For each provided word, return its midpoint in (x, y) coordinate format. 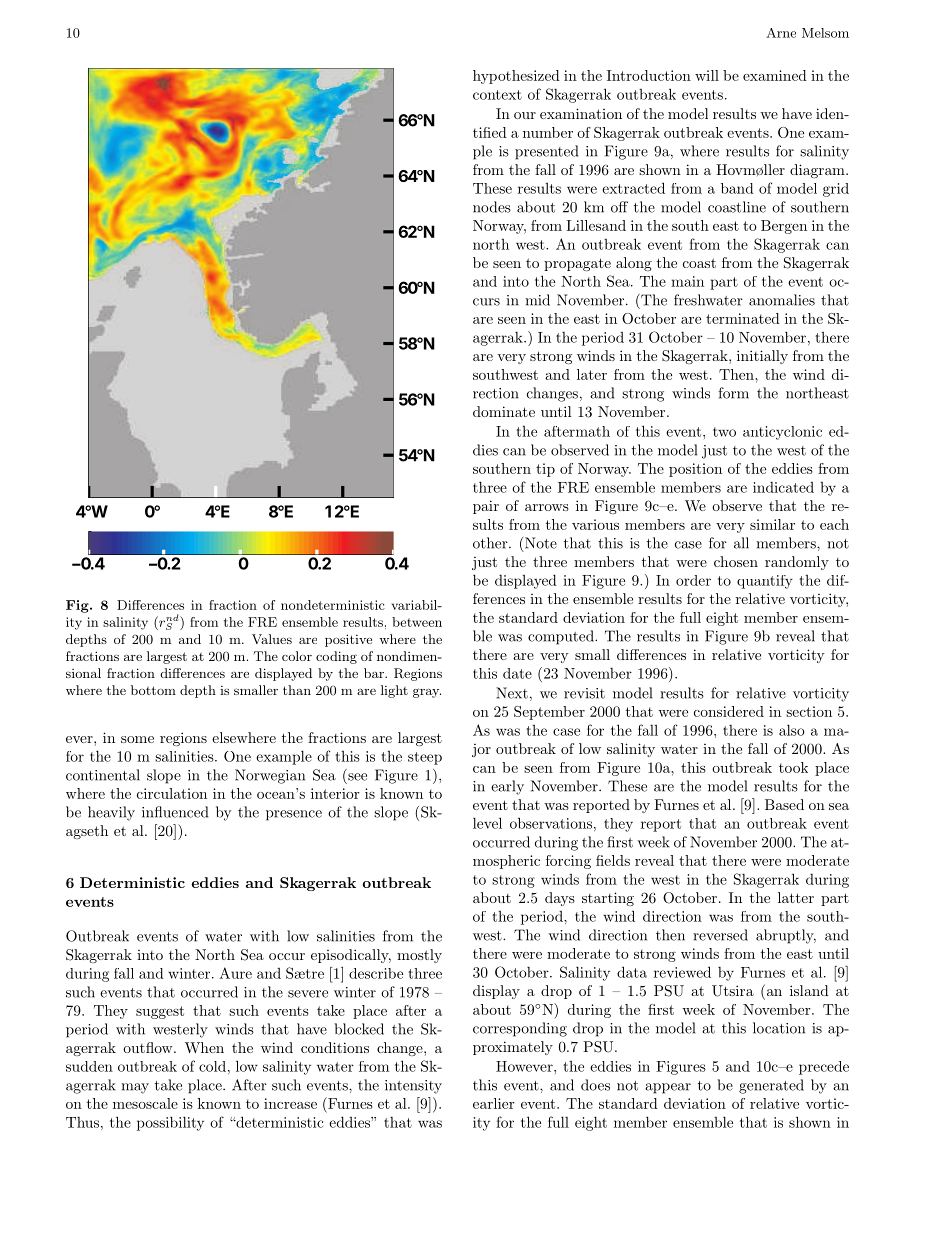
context (497, 95)
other (491, 543)
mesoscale (145, 1103)
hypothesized (516, 77)
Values (272, 639)
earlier (494, 1103)
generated (771, 1086)
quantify (765, 582)
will (707, 75)
